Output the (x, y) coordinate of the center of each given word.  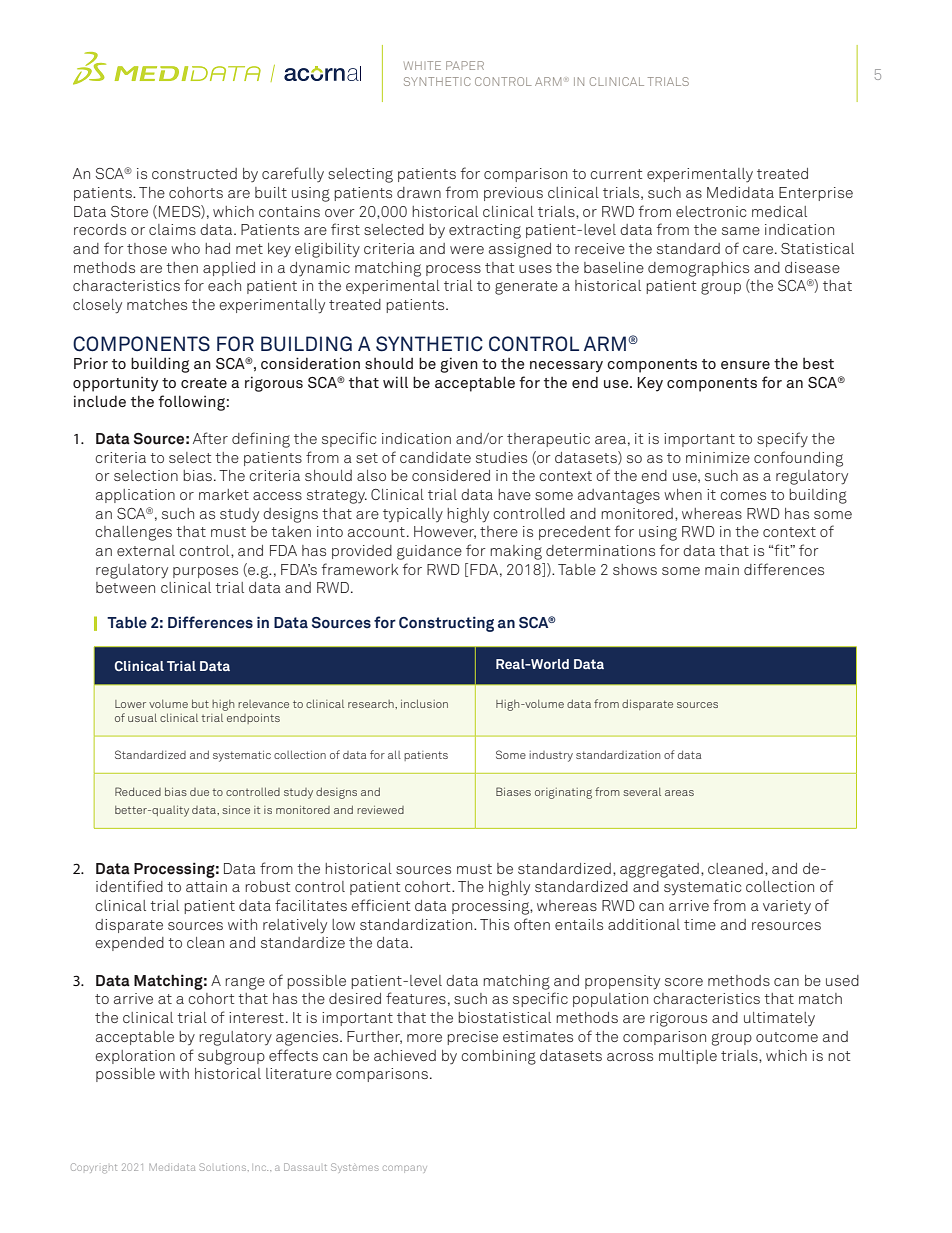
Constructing (446, 624)
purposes (205, 572)
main (722, 569)
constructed (194, 173)
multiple (688, 1057)
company (405, 1169)
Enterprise (816, 194)
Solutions (222, 1167)
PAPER (465, 65)
